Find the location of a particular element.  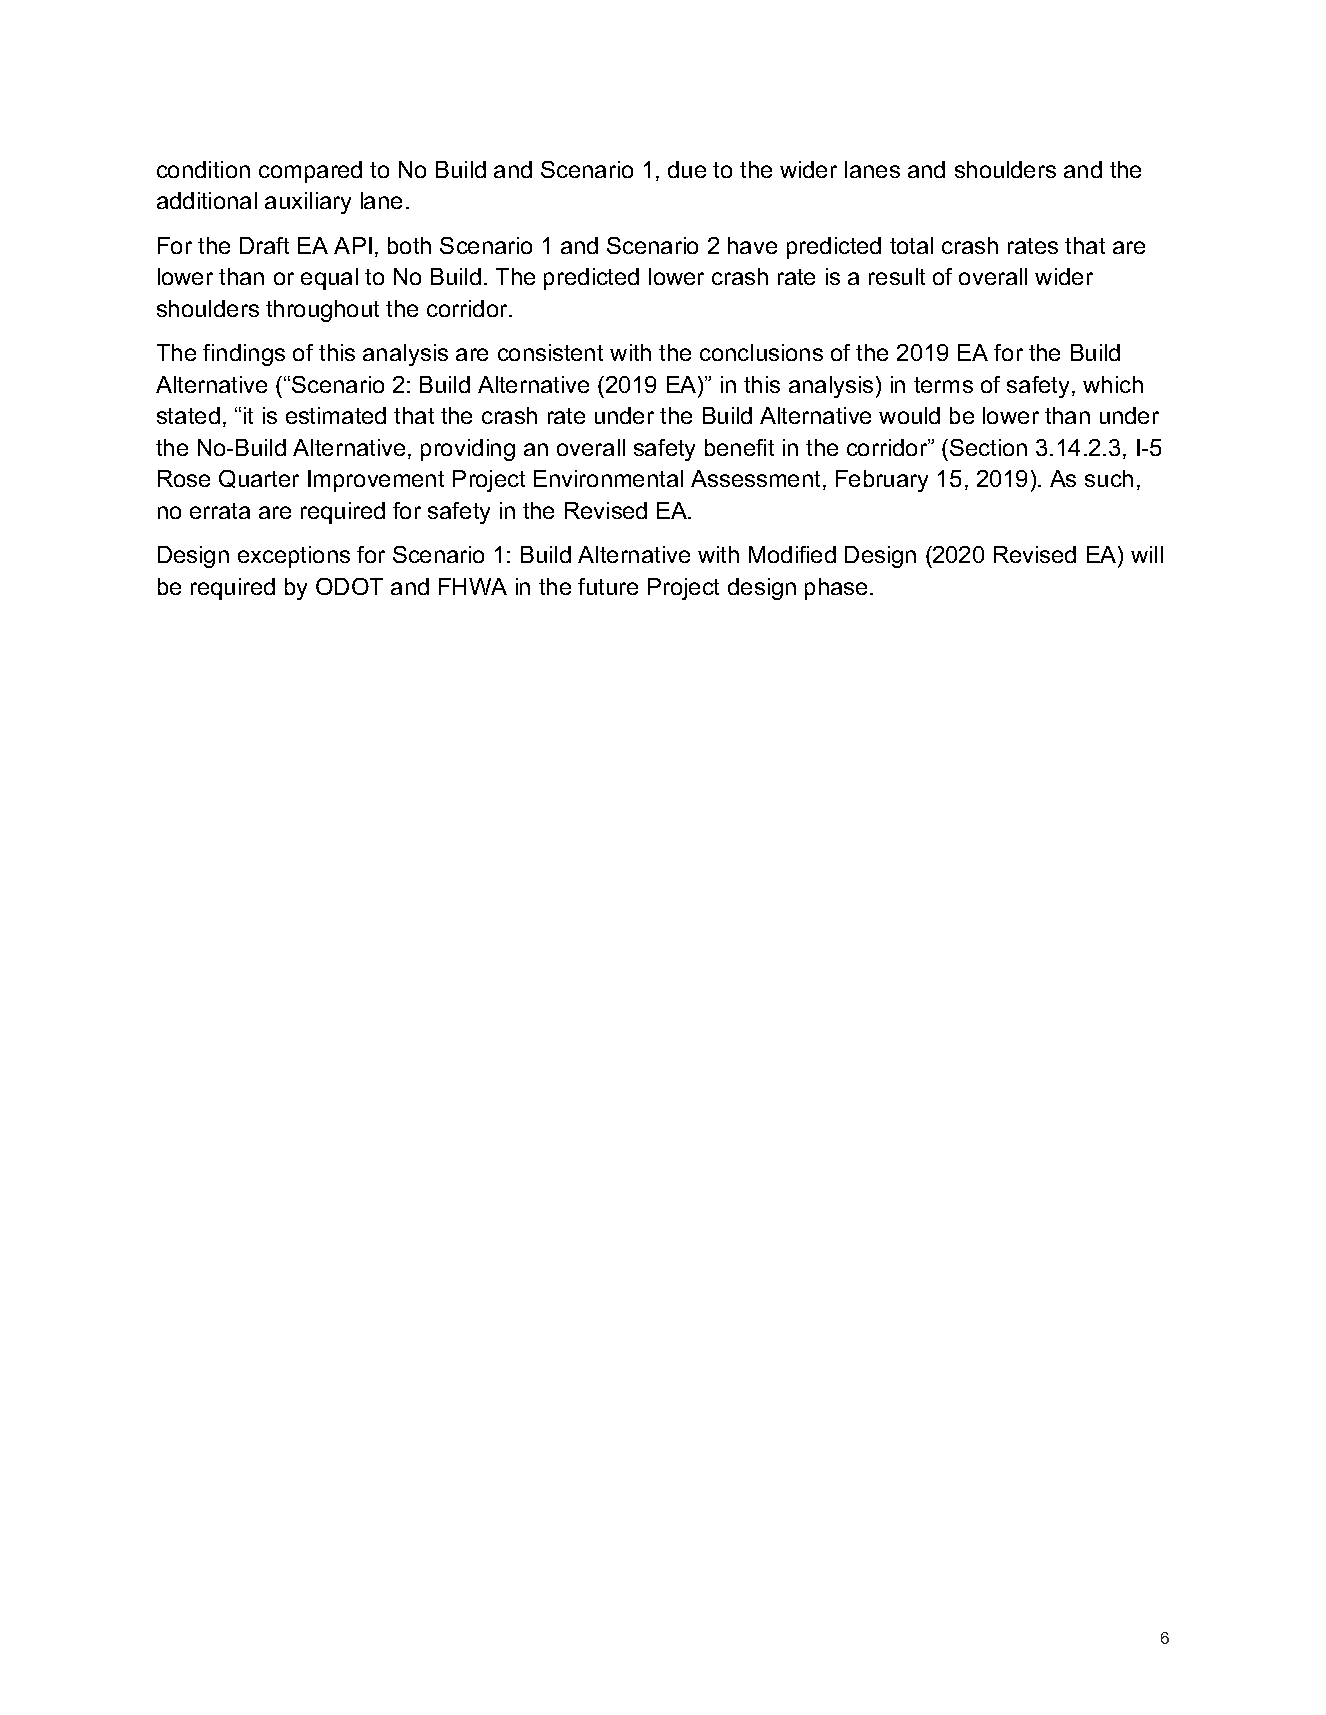

such is located at coordinates (1109, 478).
